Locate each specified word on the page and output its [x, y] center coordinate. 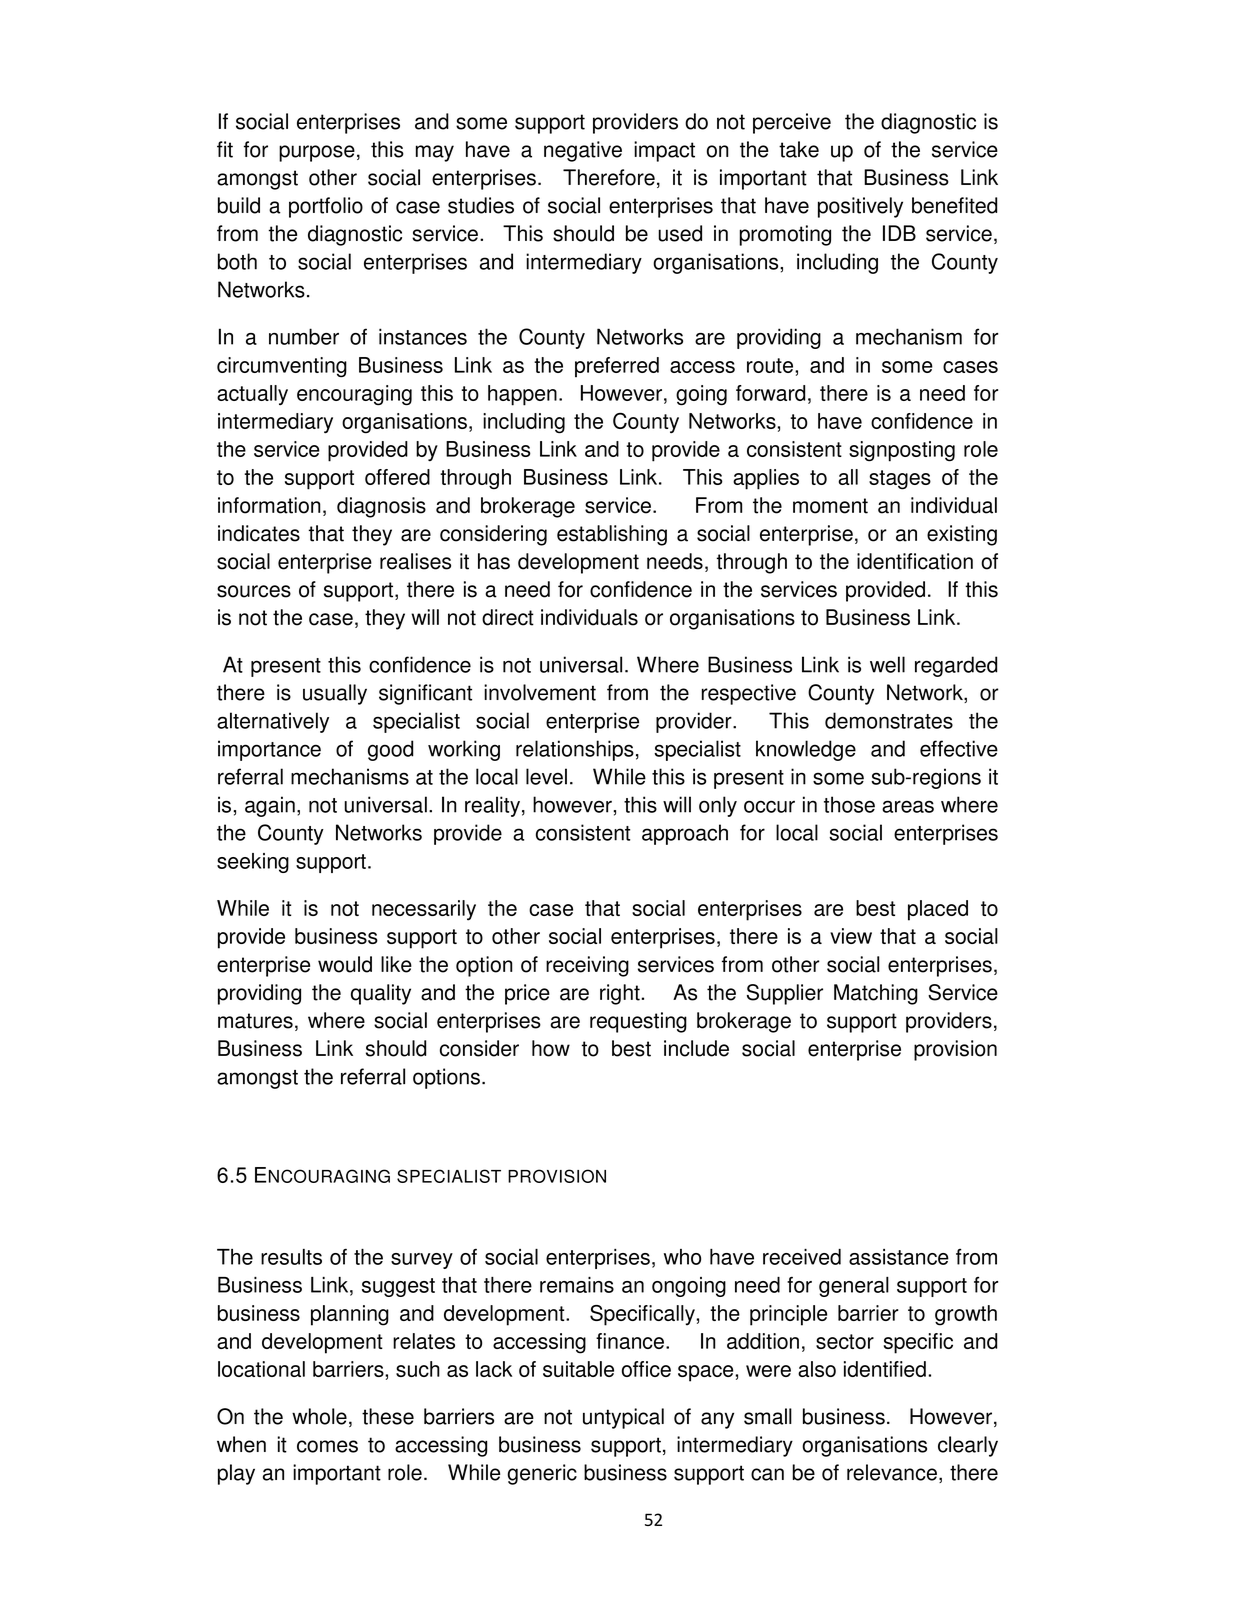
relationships [575, 750]
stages [900, 480]
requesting [638, 1022]
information [269, 505]
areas [908, 806]
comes [327, 1446]
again [270, 806]
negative [583, 151]
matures [255, 1021]
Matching [876, 994]
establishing [612, 535]
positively [860, 207]
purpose [317, 153]
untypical [623, 1418]
